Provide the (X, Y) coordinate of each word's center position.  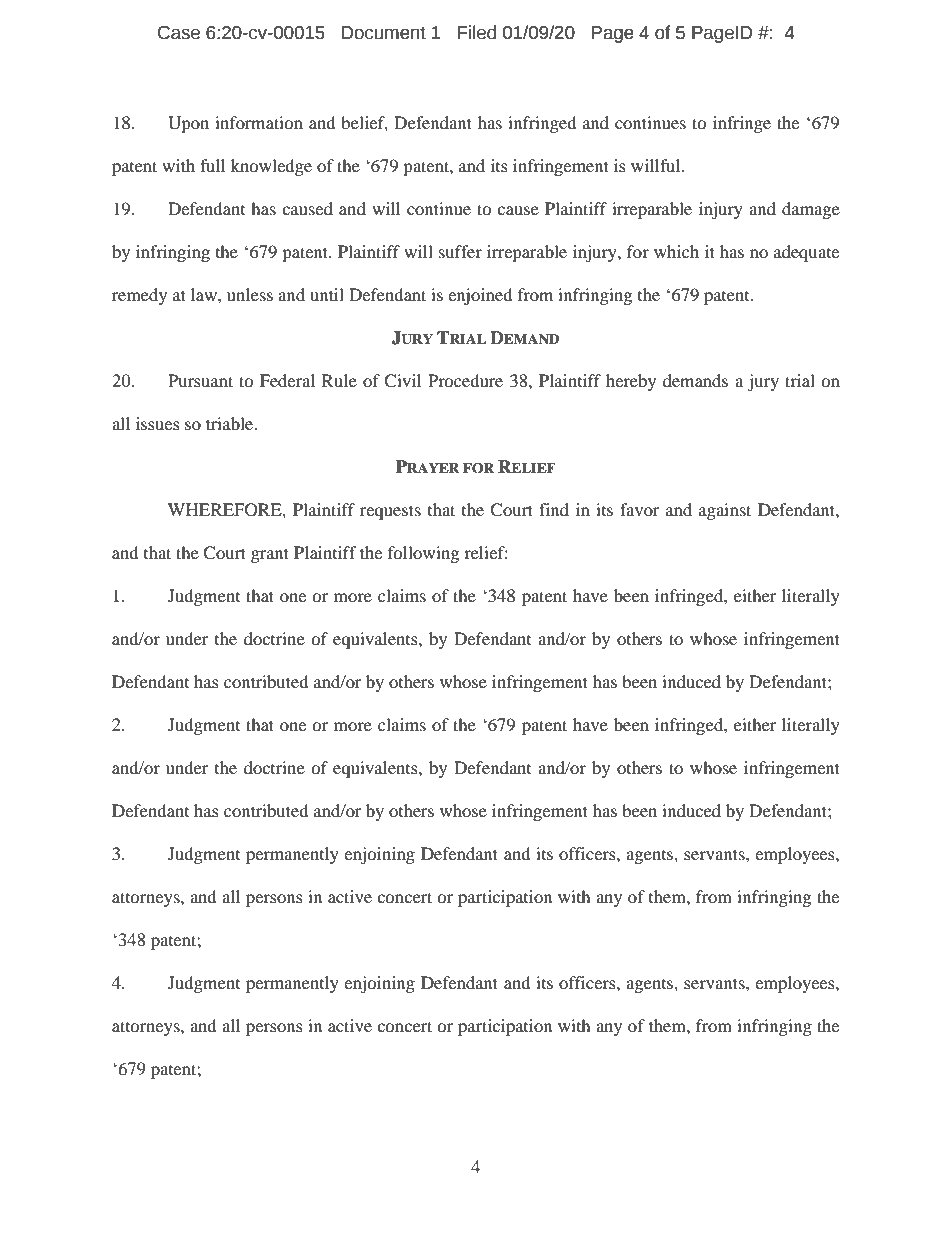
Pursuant (200, 380)
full (212, 165)
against (725, 511)
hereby (631, 382)
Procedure (465, 380)
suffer (460, 251)
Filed (477, 32)
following (423, 554)
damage (811, 210)
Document (384, 33)
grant (270, 555)
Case (179, 33)
